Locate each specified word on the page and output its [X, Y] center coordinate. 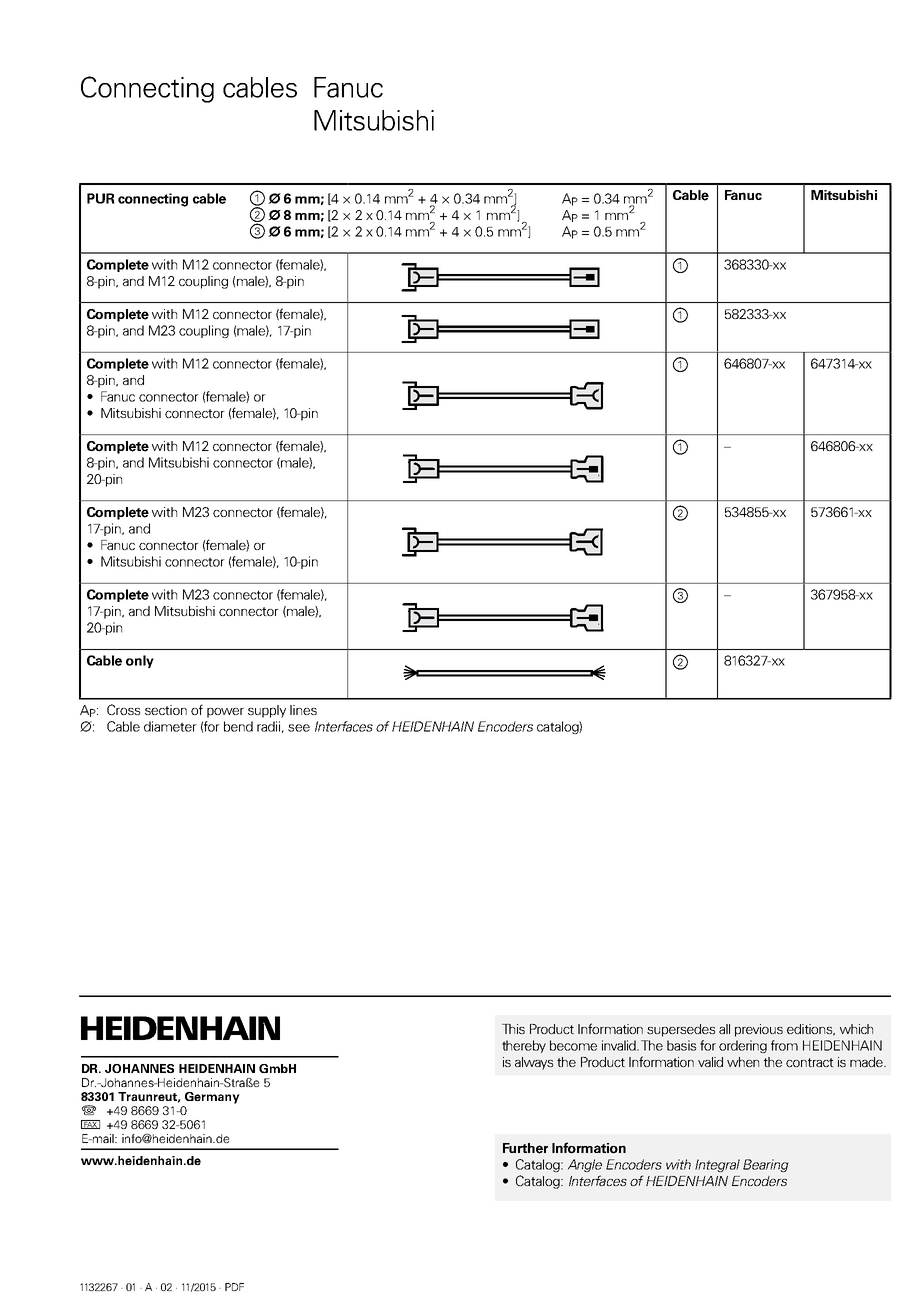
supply [267, 711]
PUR [101, 198]
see [299, 728]
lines [303, 710]
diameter [170, 726]
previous [759, 1030]
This [513, 1029]
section [166, 710]
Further [525, 1148]
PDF [234, 1287]
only [140, 661]
